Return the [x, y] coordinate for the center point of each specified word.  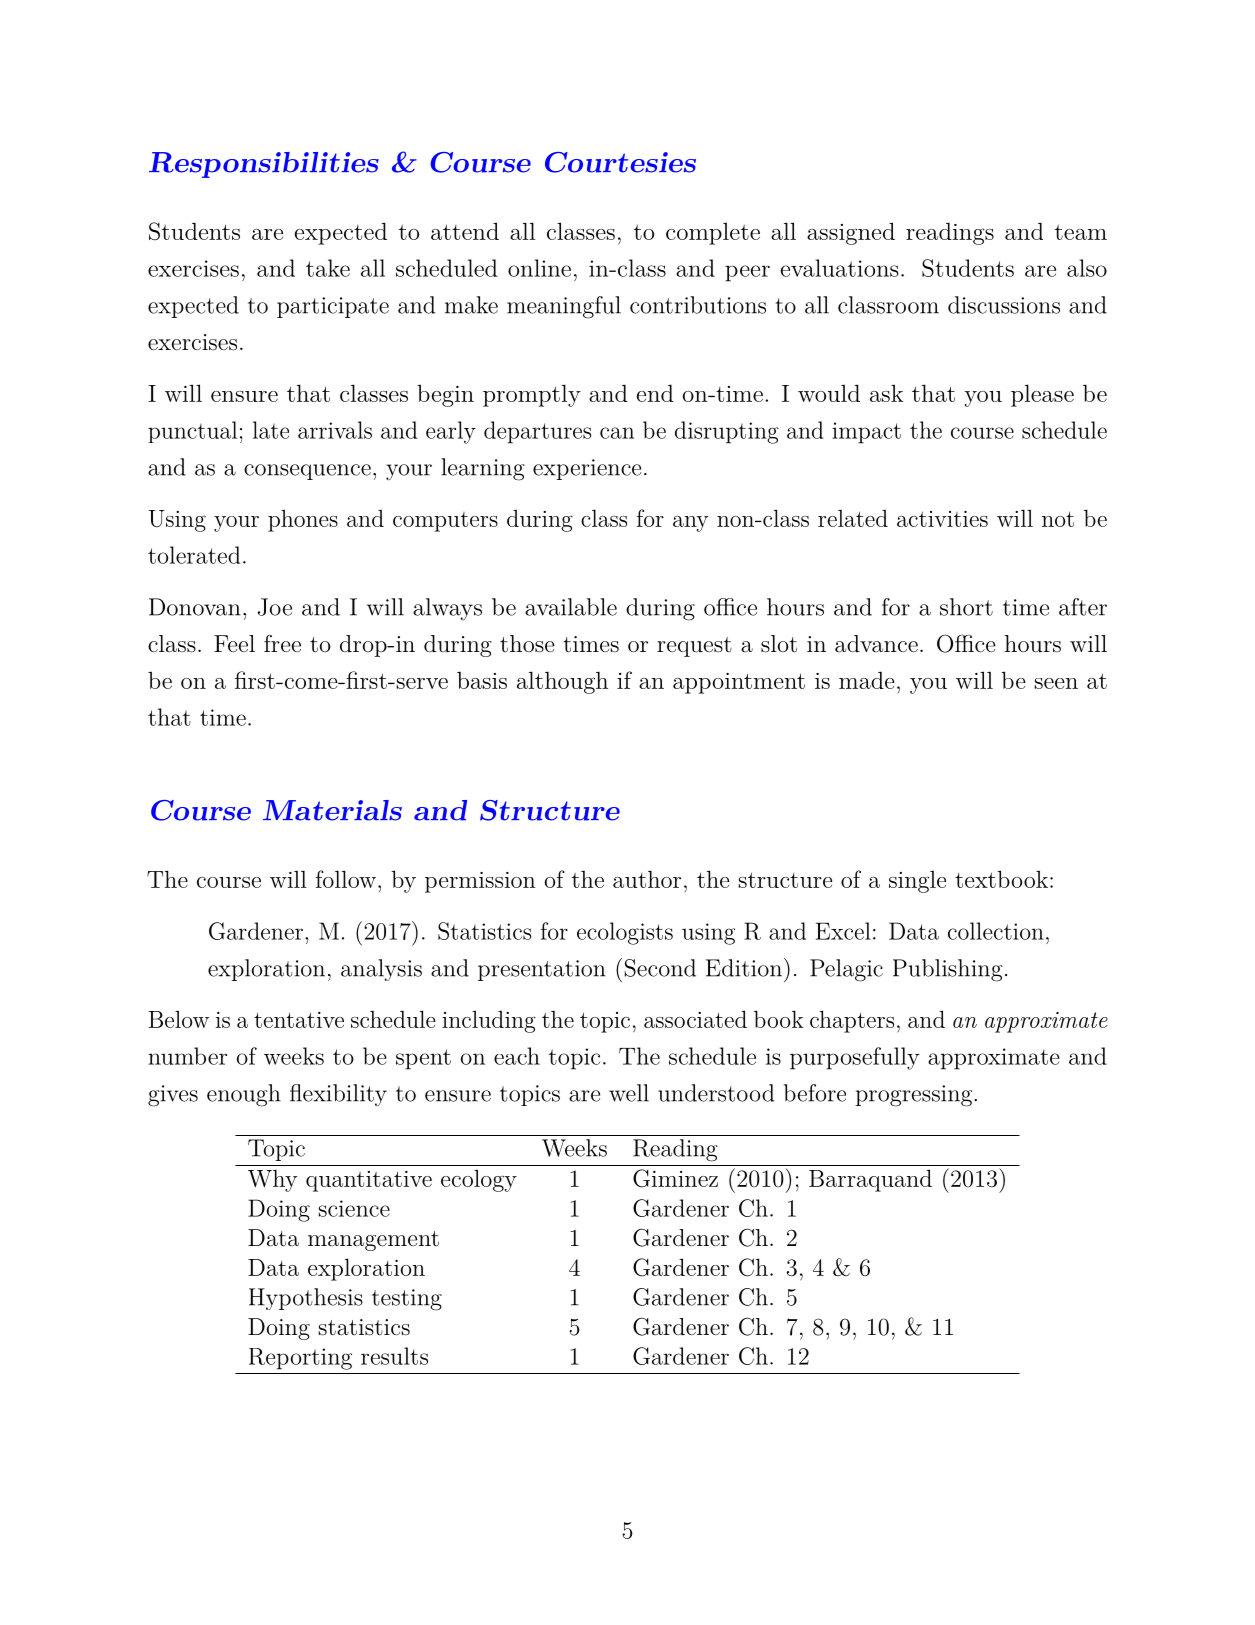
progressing [913, 1096]
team [1081, 232]
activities [942, 519]
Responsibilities [264, 165]
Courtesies [620, 162]
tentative [299, 1020]
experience [587, 469]
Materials [332, 810]
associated [695, 1019]
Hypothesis [306, 1299]
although [562, 682]
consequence [307, 472]
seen [1056, 683]
